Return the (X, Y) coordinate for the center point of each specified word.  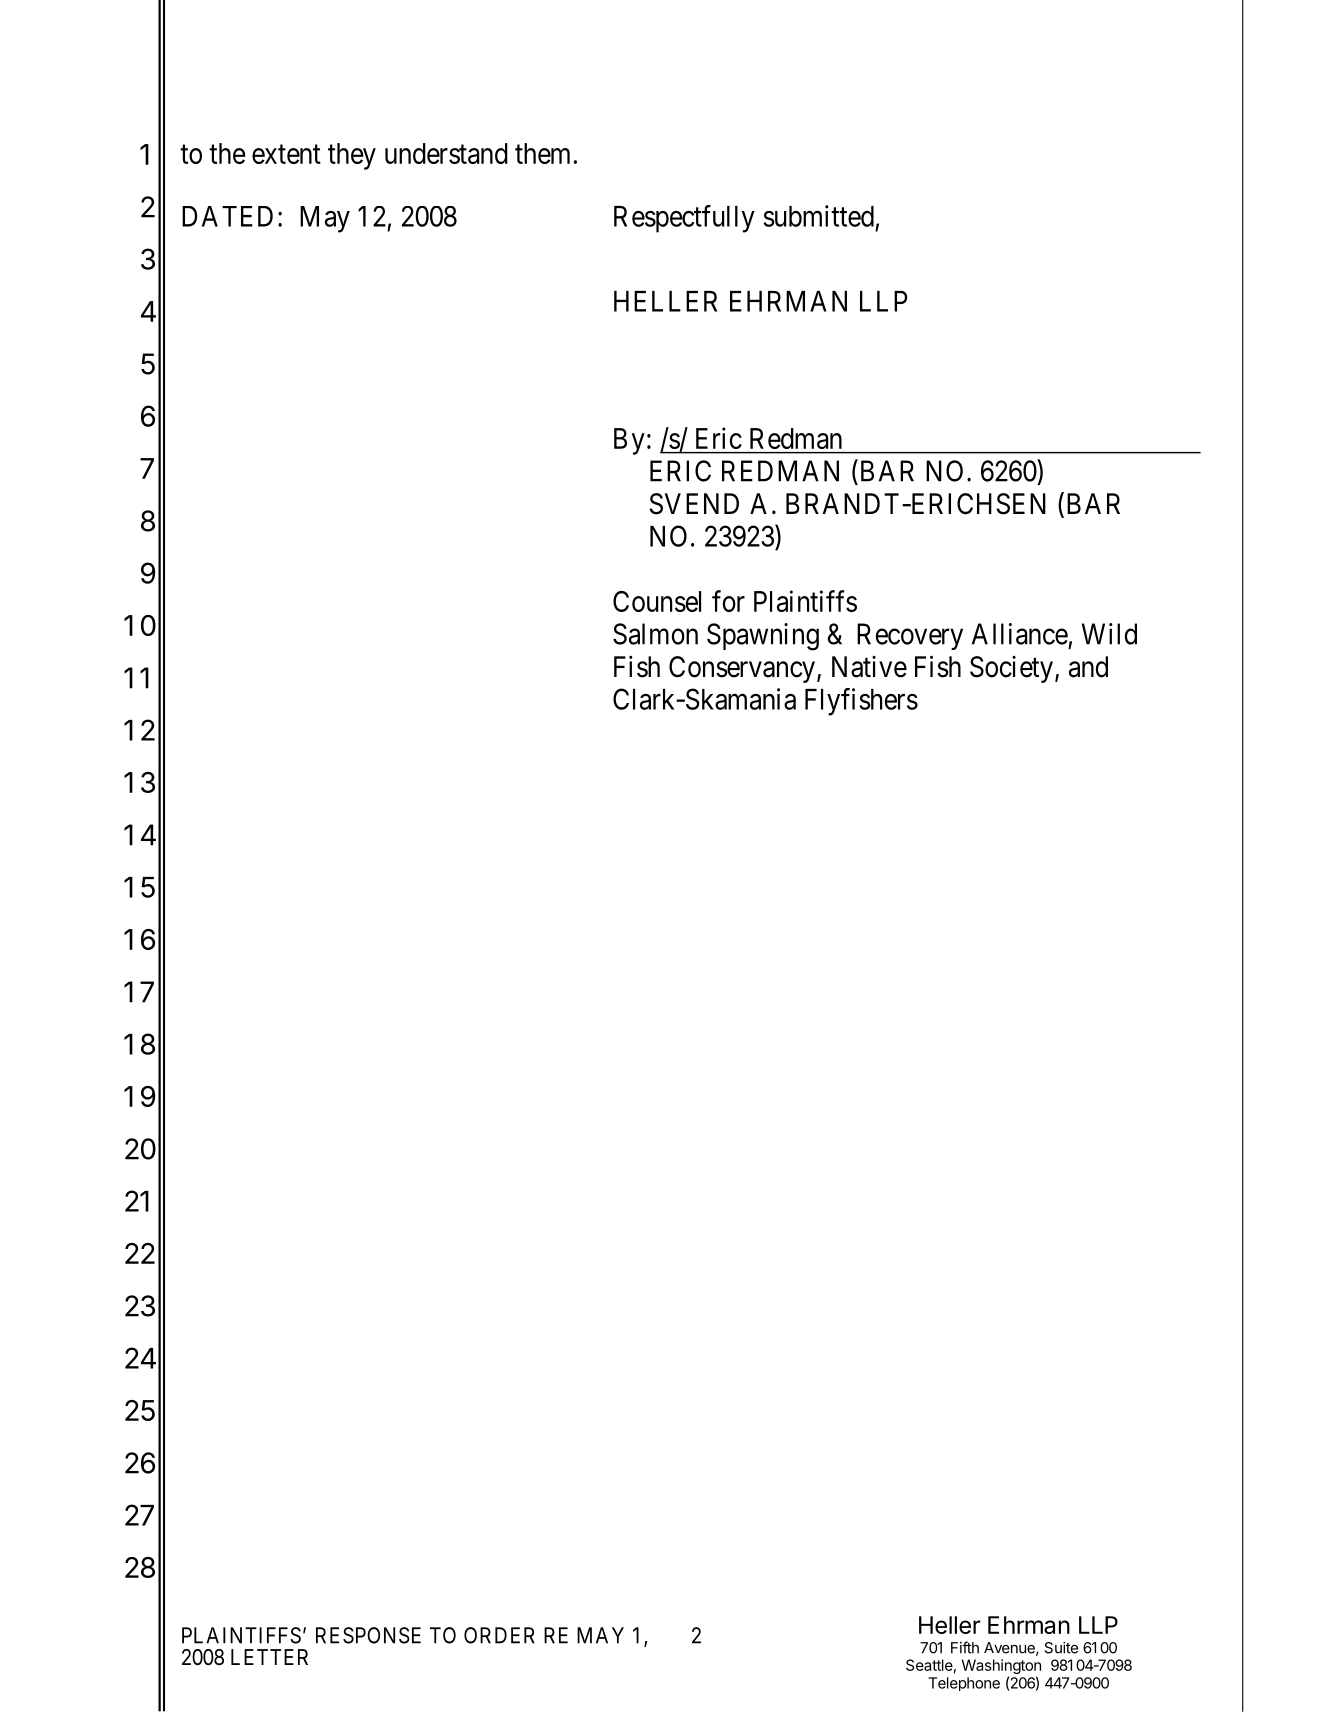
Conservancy (743, 669)
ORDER (499, 1635)
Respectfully (684, 219)
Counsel (657, 601)
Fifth (965, 1647)
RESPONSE (368, 1635)
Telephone (964, 1684)
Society (1011, 669)
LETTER (269, 1657)
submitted (819, 216)
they (352, 156)
